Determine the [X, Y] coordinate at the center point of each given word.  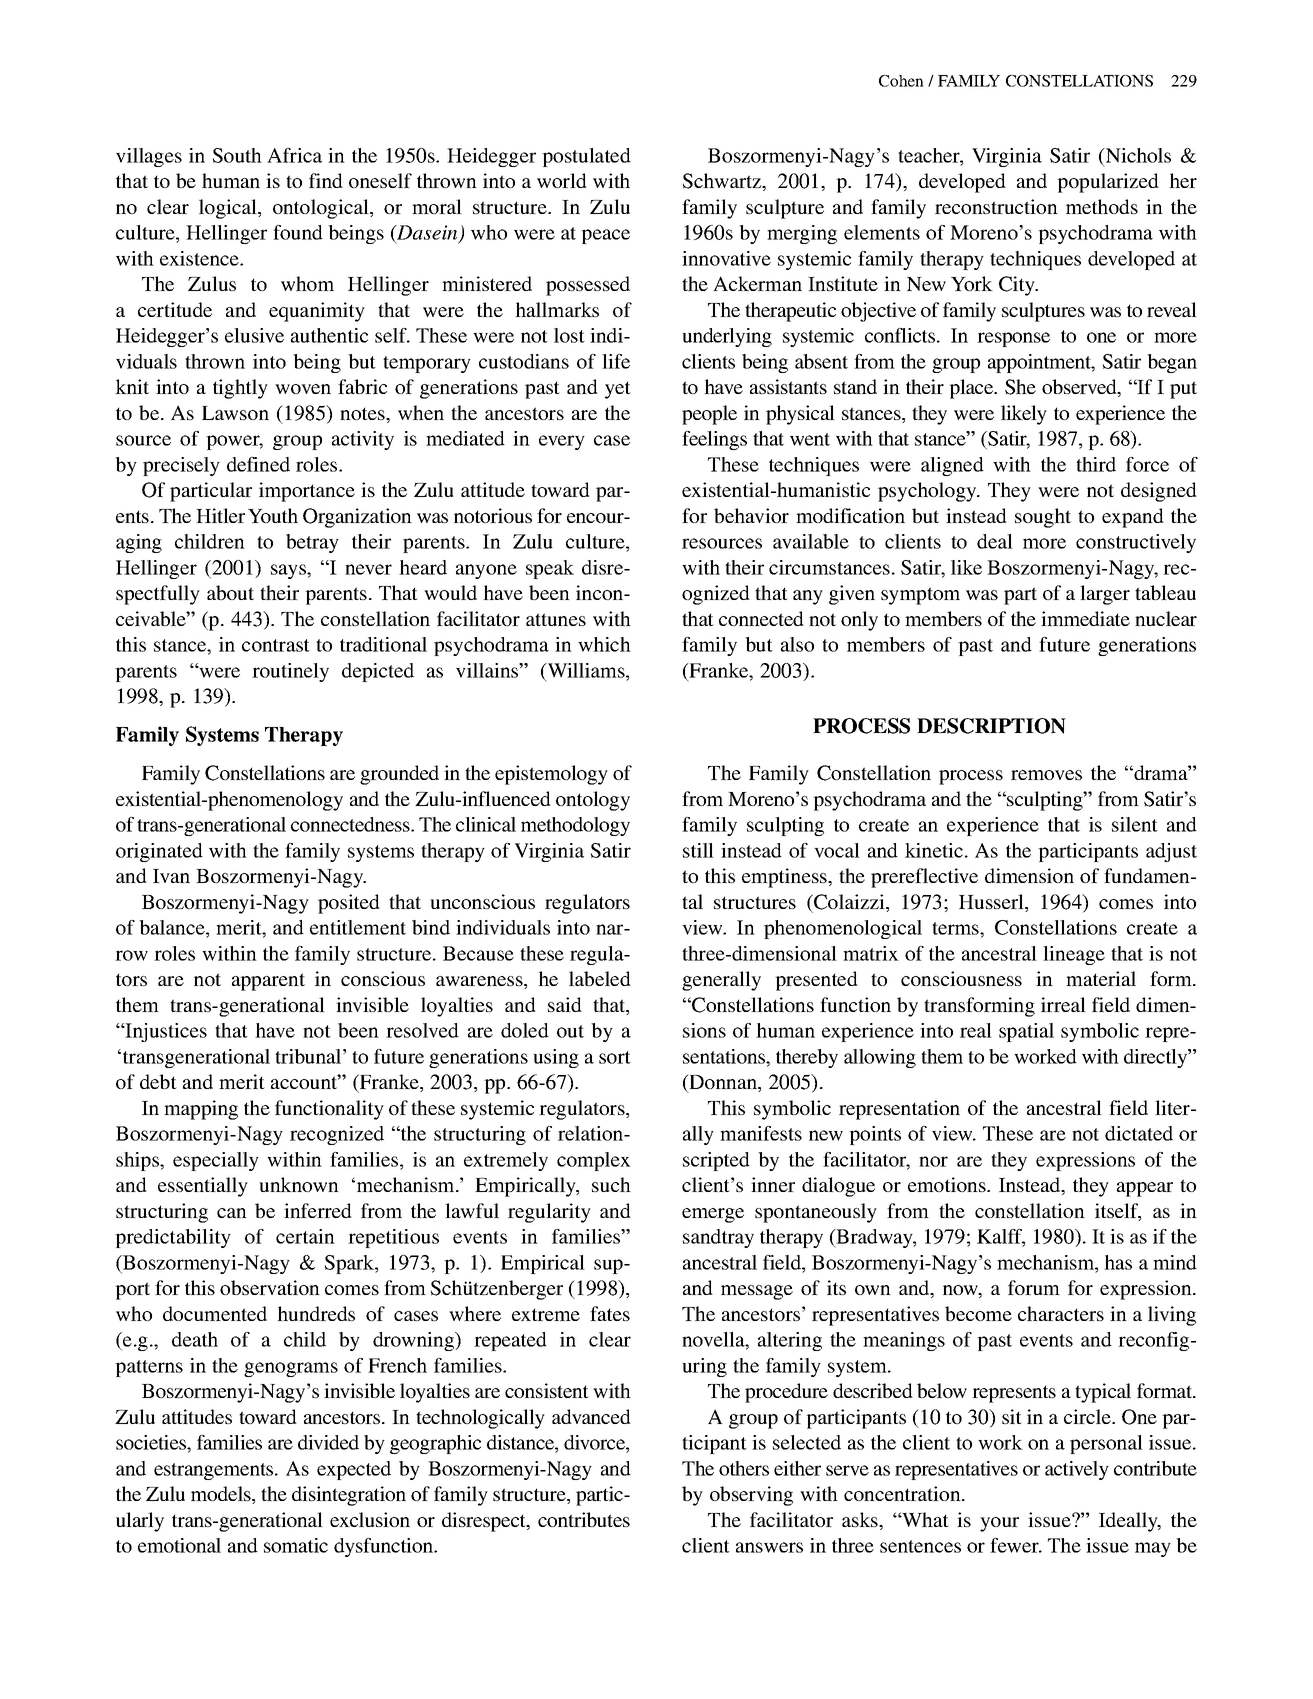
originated [159, 852]
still [698, 850]
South [237, 155]
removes [1046, 775]
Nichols [1137, 155]
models [222, 1495]
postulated [586, 157]
